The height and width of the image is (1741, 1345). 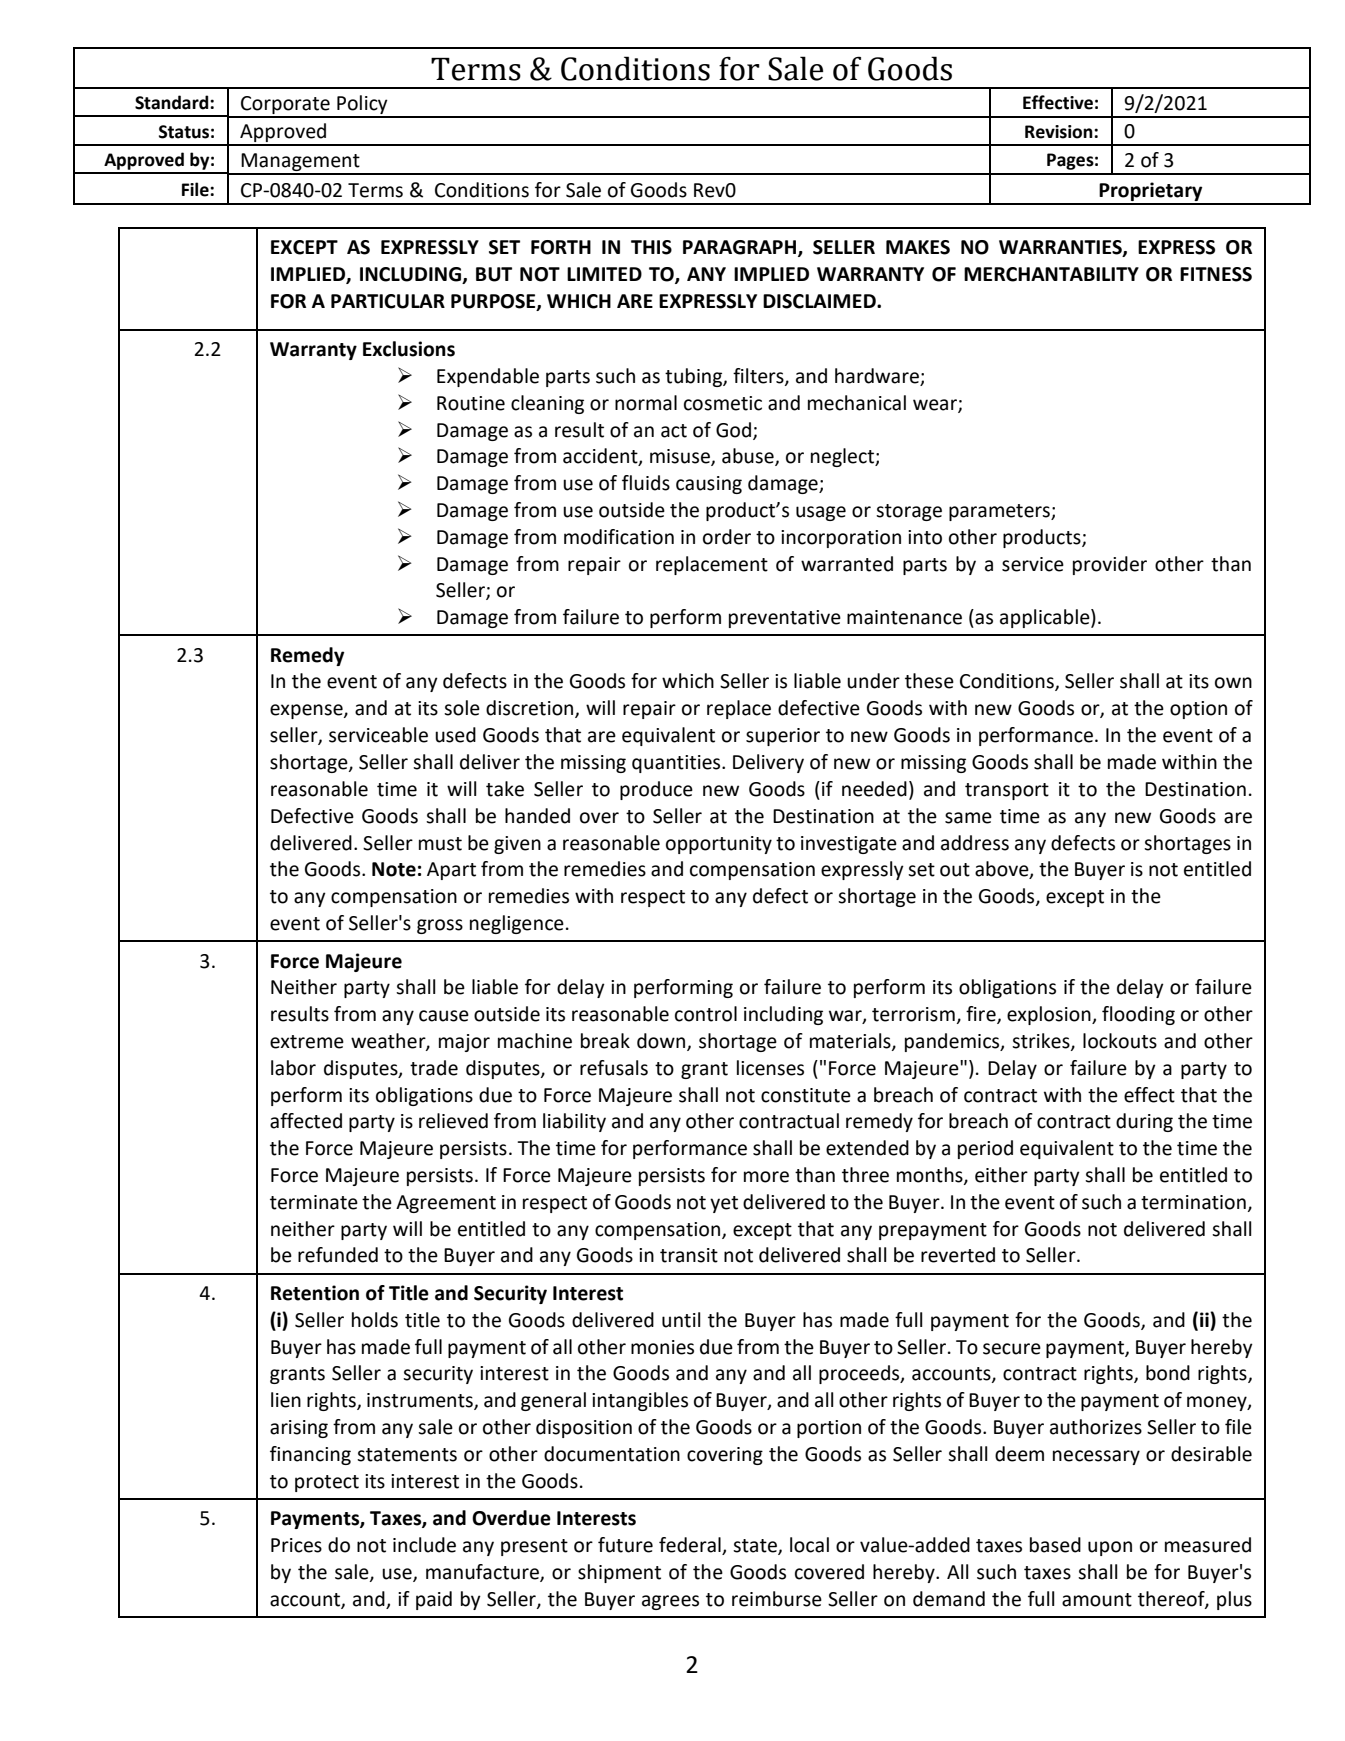 I want to click on PARAGRAPH, so click(x=741, y=248).
